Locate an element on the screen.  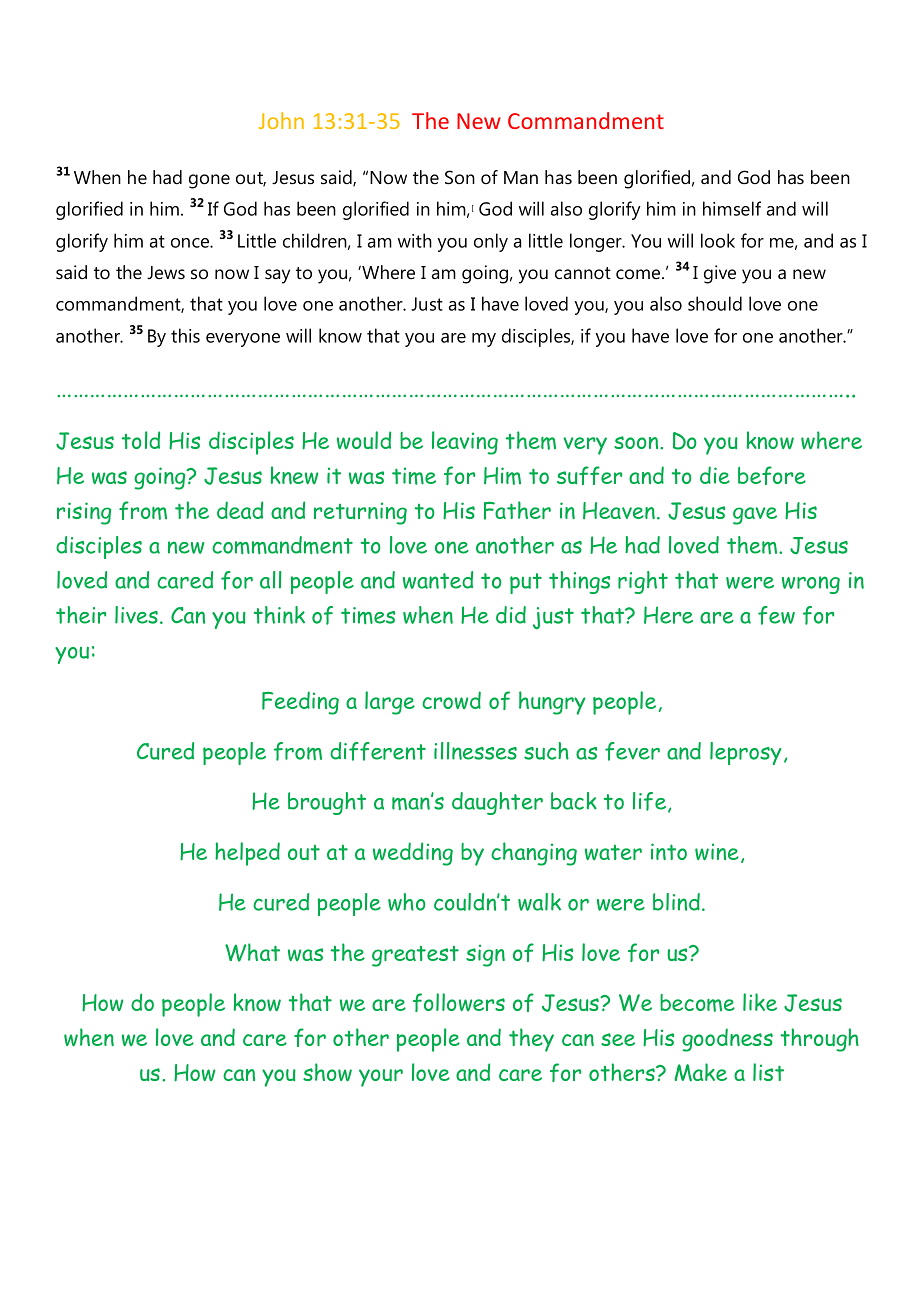
few is located at coordinates (776, 615).
